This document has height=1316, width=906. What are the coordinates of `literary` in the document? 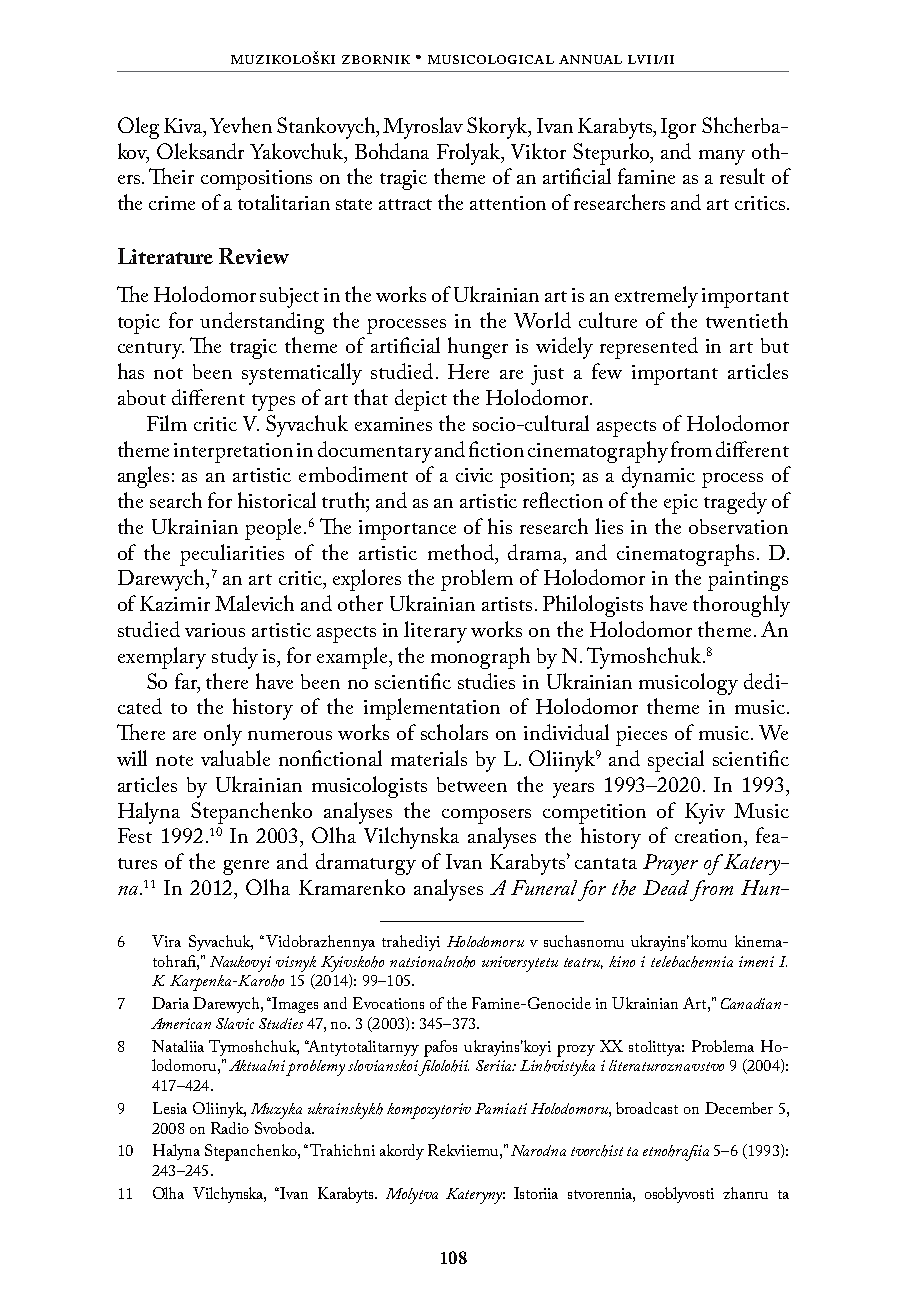 It's located at (435, 632).
